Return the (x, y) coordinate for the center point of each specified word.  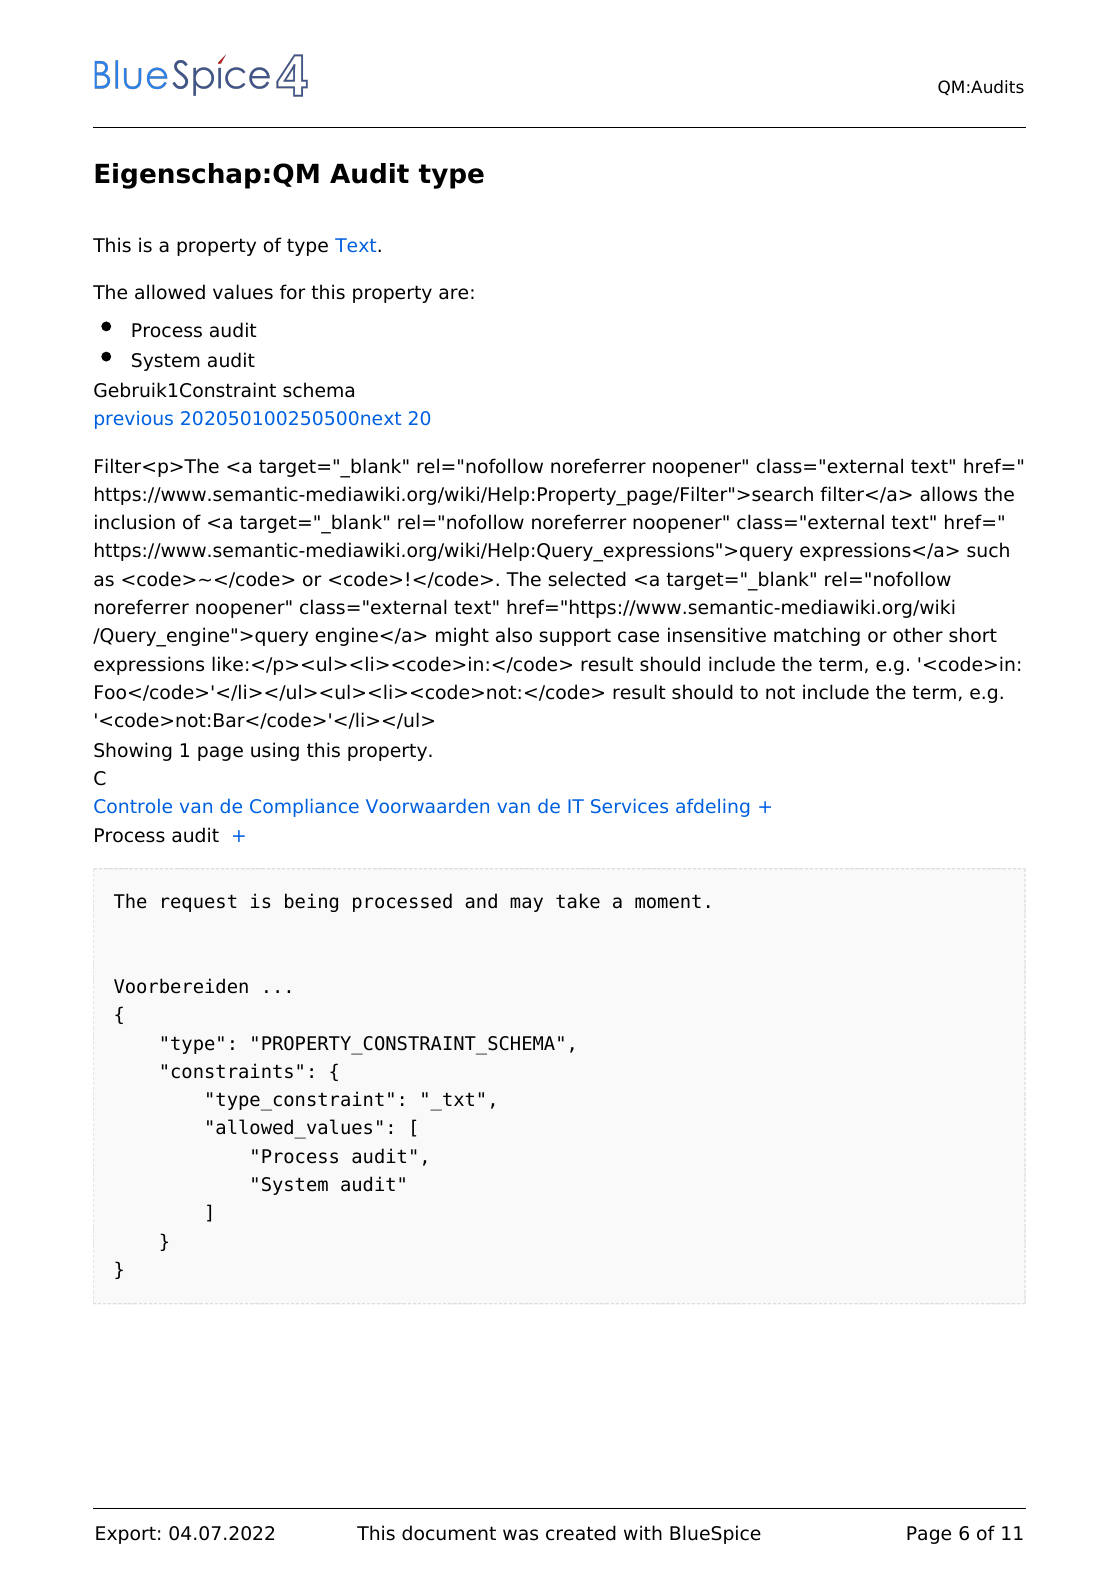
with (643, 1532)
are (453, 294)
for (293, 292)
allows (948, 494)
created (581, 1533)
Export (126, 1535)
